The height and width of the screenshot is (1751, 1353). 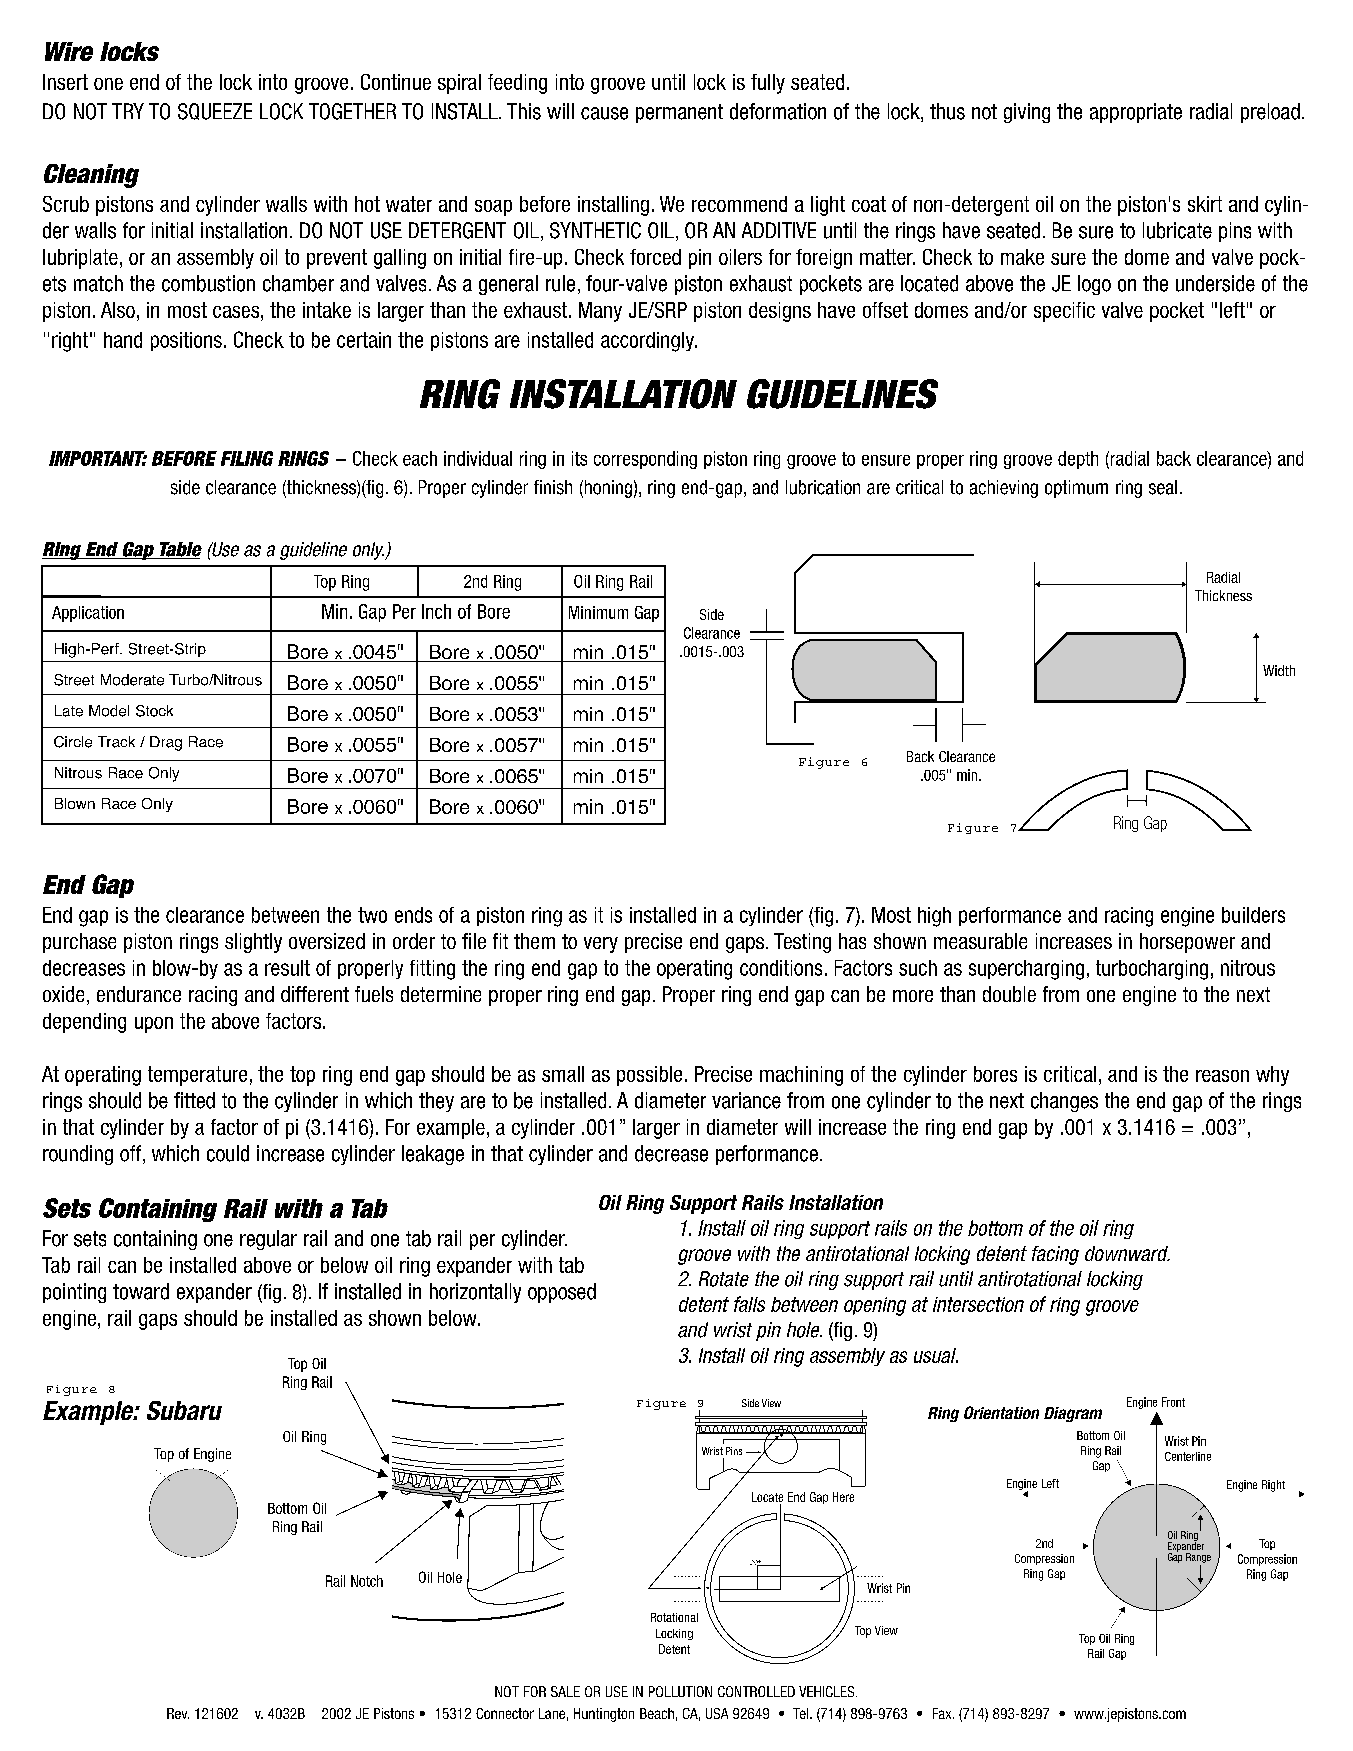 I want to click on seal, so click(x=1163, y=487).
